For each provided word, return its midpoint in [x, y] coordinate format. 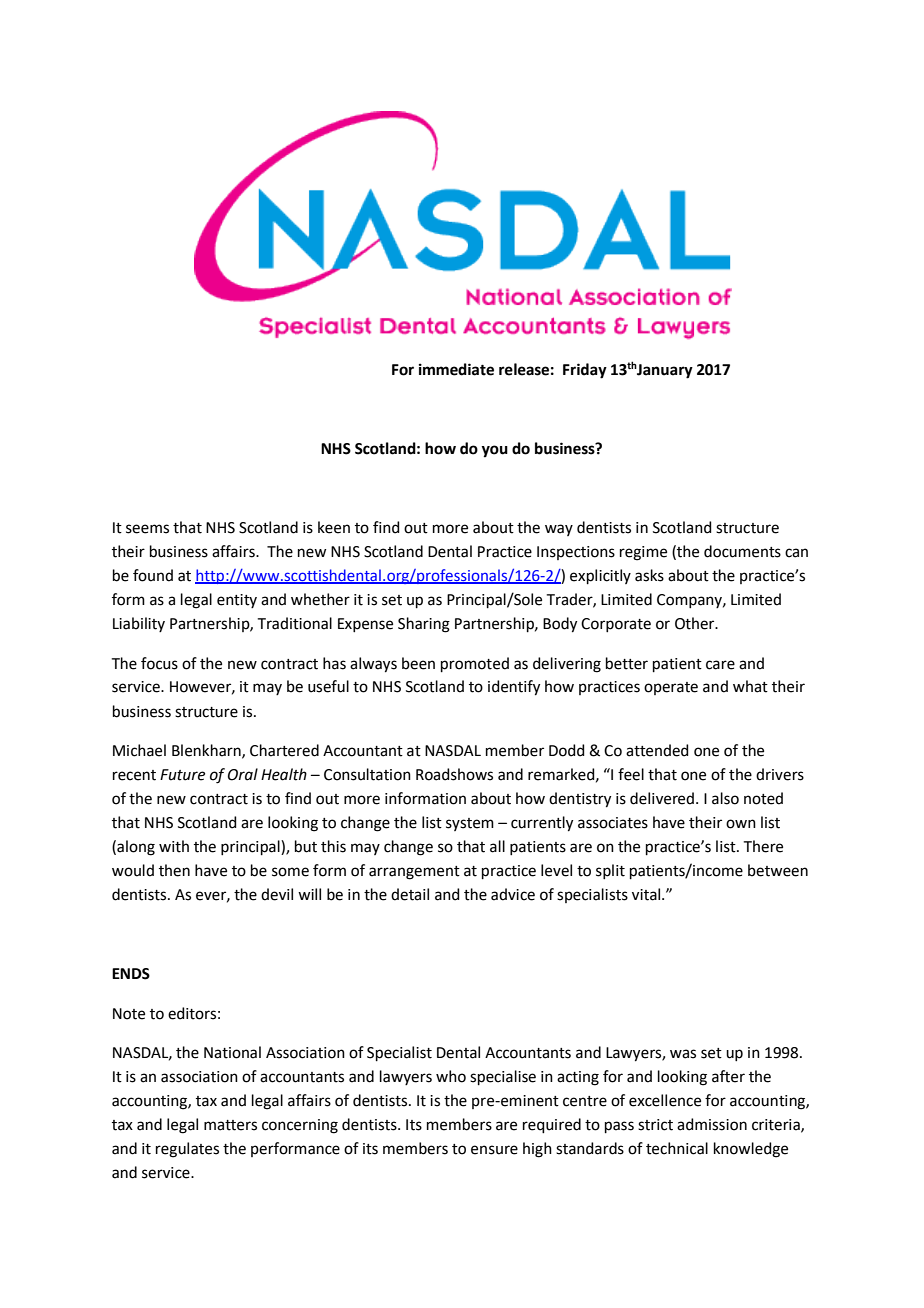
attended [657, 750]
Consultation [367, 774]
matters [230, 1125]
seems [147, 529]
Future [182, 775]
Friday [585, 371]
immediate [456, 369]
